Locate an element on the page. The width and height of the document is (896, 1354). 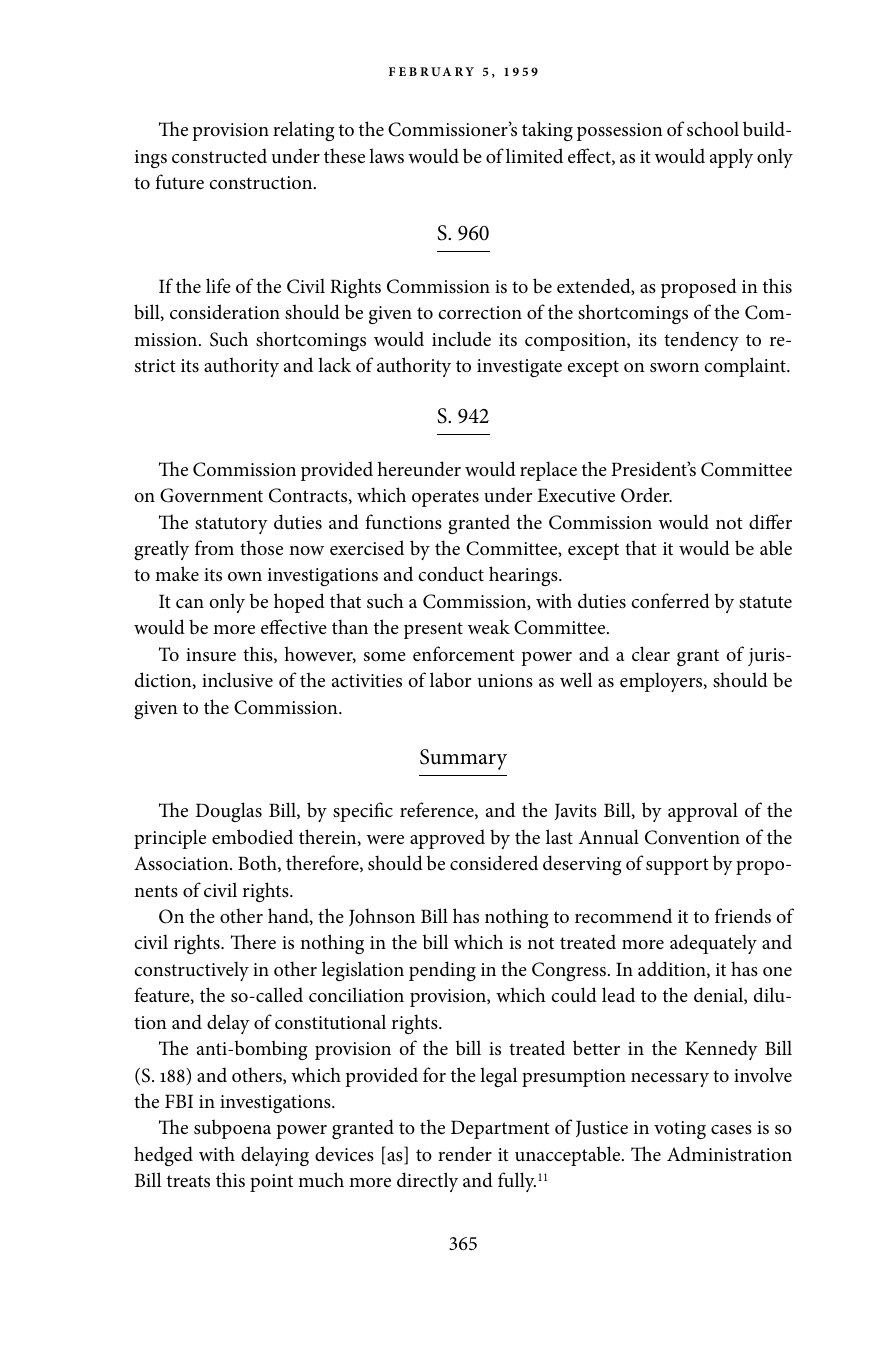
render is located at coordinates (465, 1153).
